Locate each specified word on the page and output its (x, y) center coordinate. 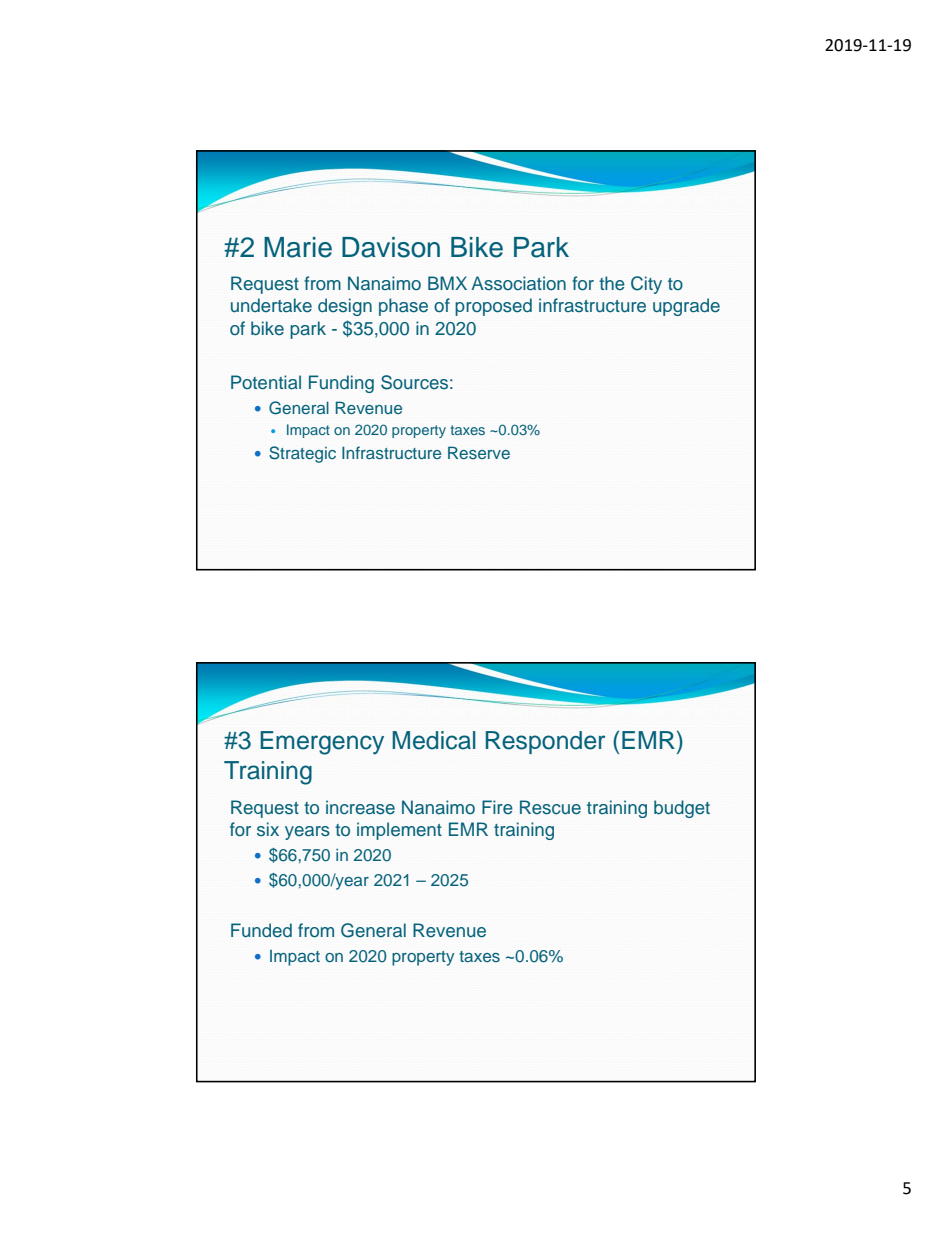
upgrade (686, 307)
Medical (434, 740)
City (646, 285)
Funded (261, 930)
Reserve (479, 452)
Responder (545, 742)
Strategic (302, 454)
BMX (447, 283)
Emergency (322, 743)
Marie (298, 247)
